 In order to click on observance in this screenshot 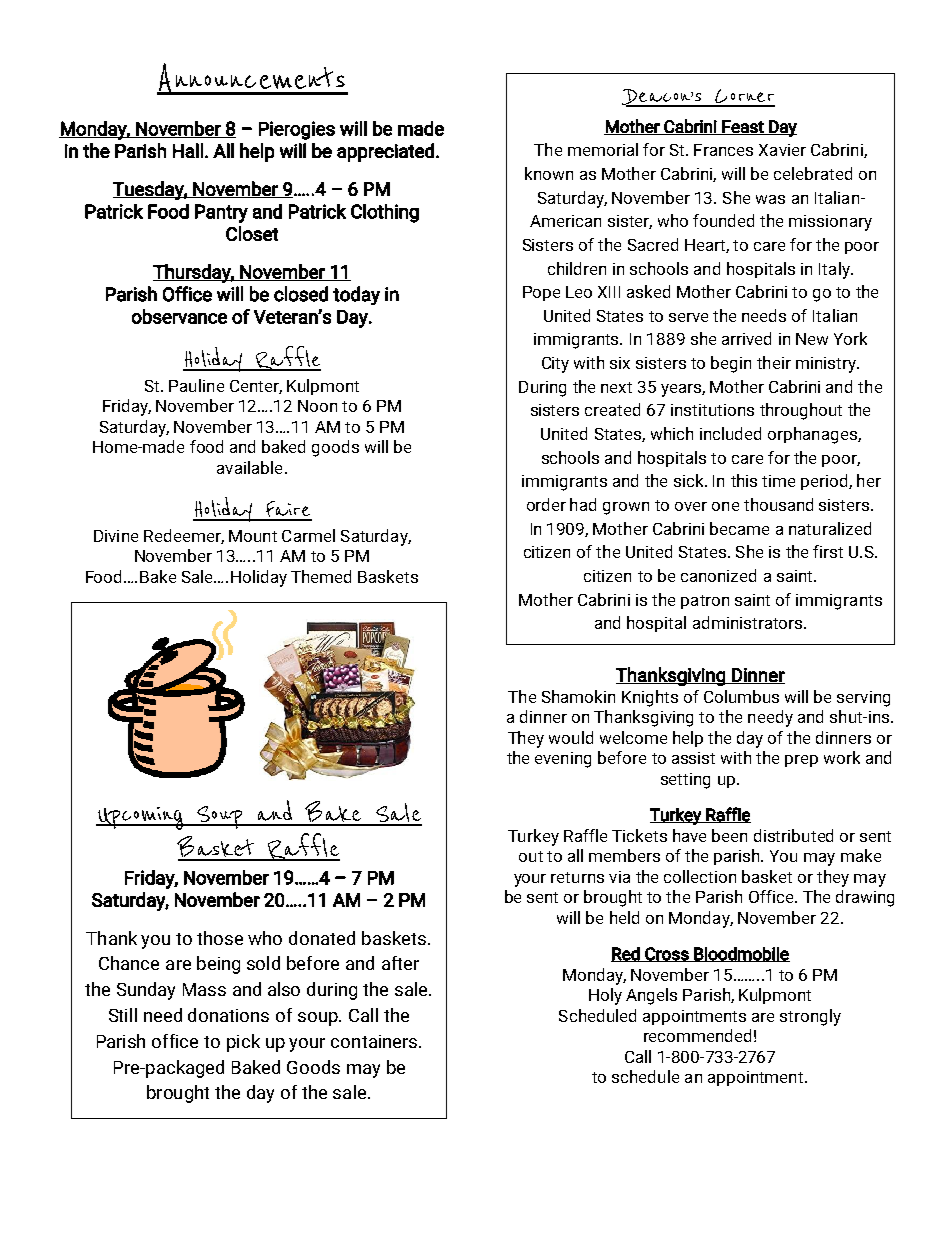, I will do `click(179, 316)`.
